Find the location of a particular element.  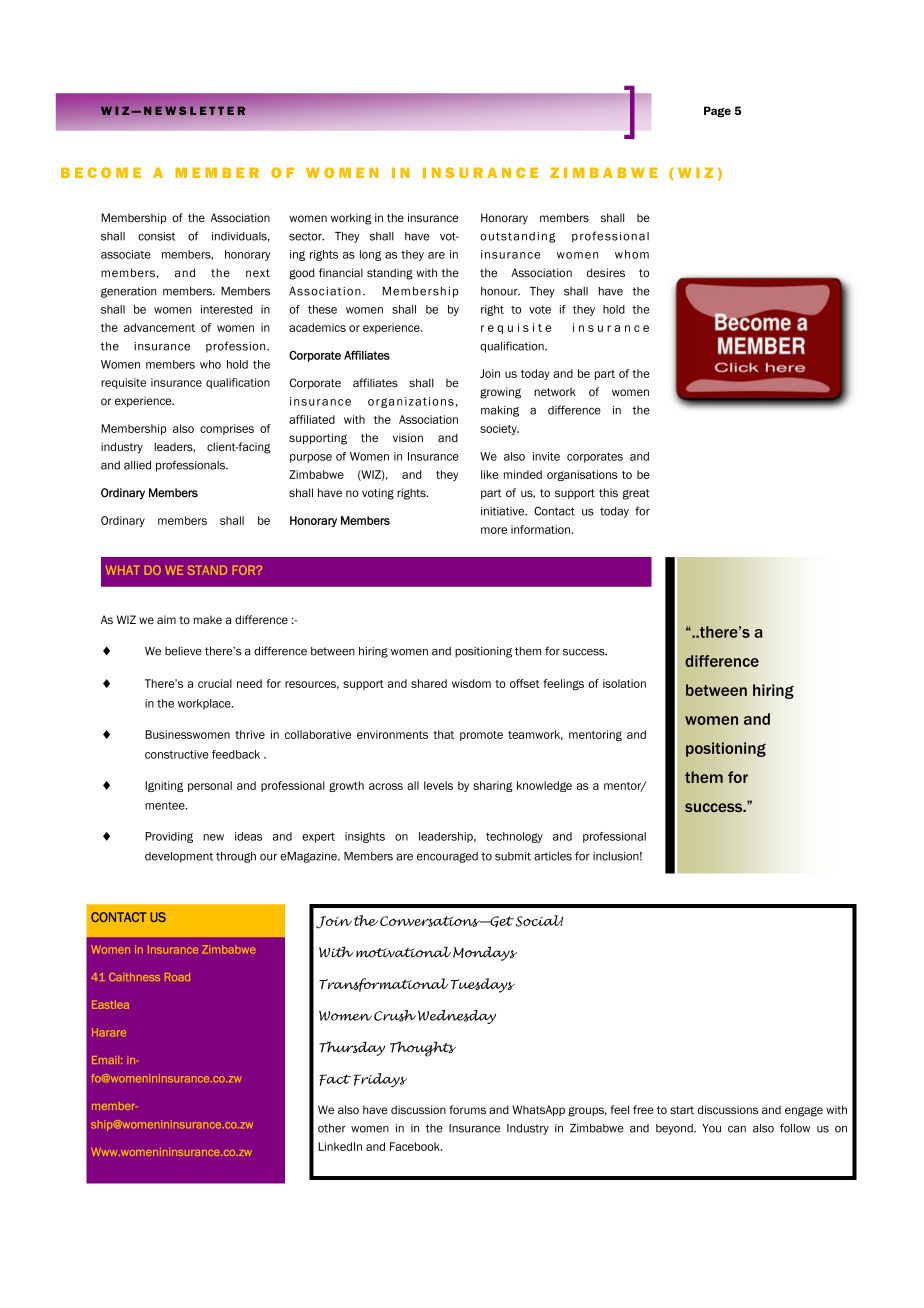

great is located at coordinates (636, 494).
